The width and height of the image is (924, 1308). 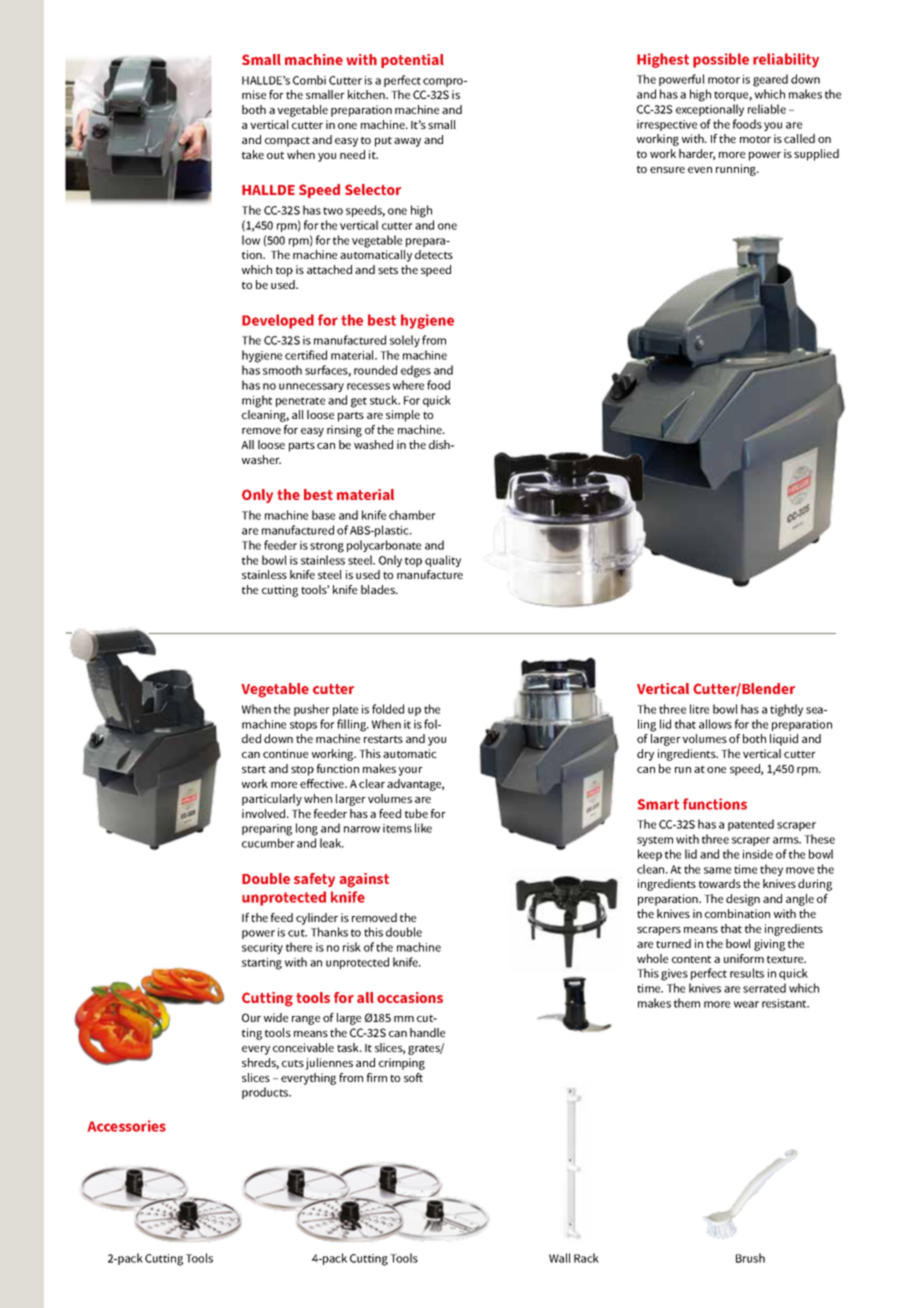 I want to click on Brush, so click(x=750, y=1258).
